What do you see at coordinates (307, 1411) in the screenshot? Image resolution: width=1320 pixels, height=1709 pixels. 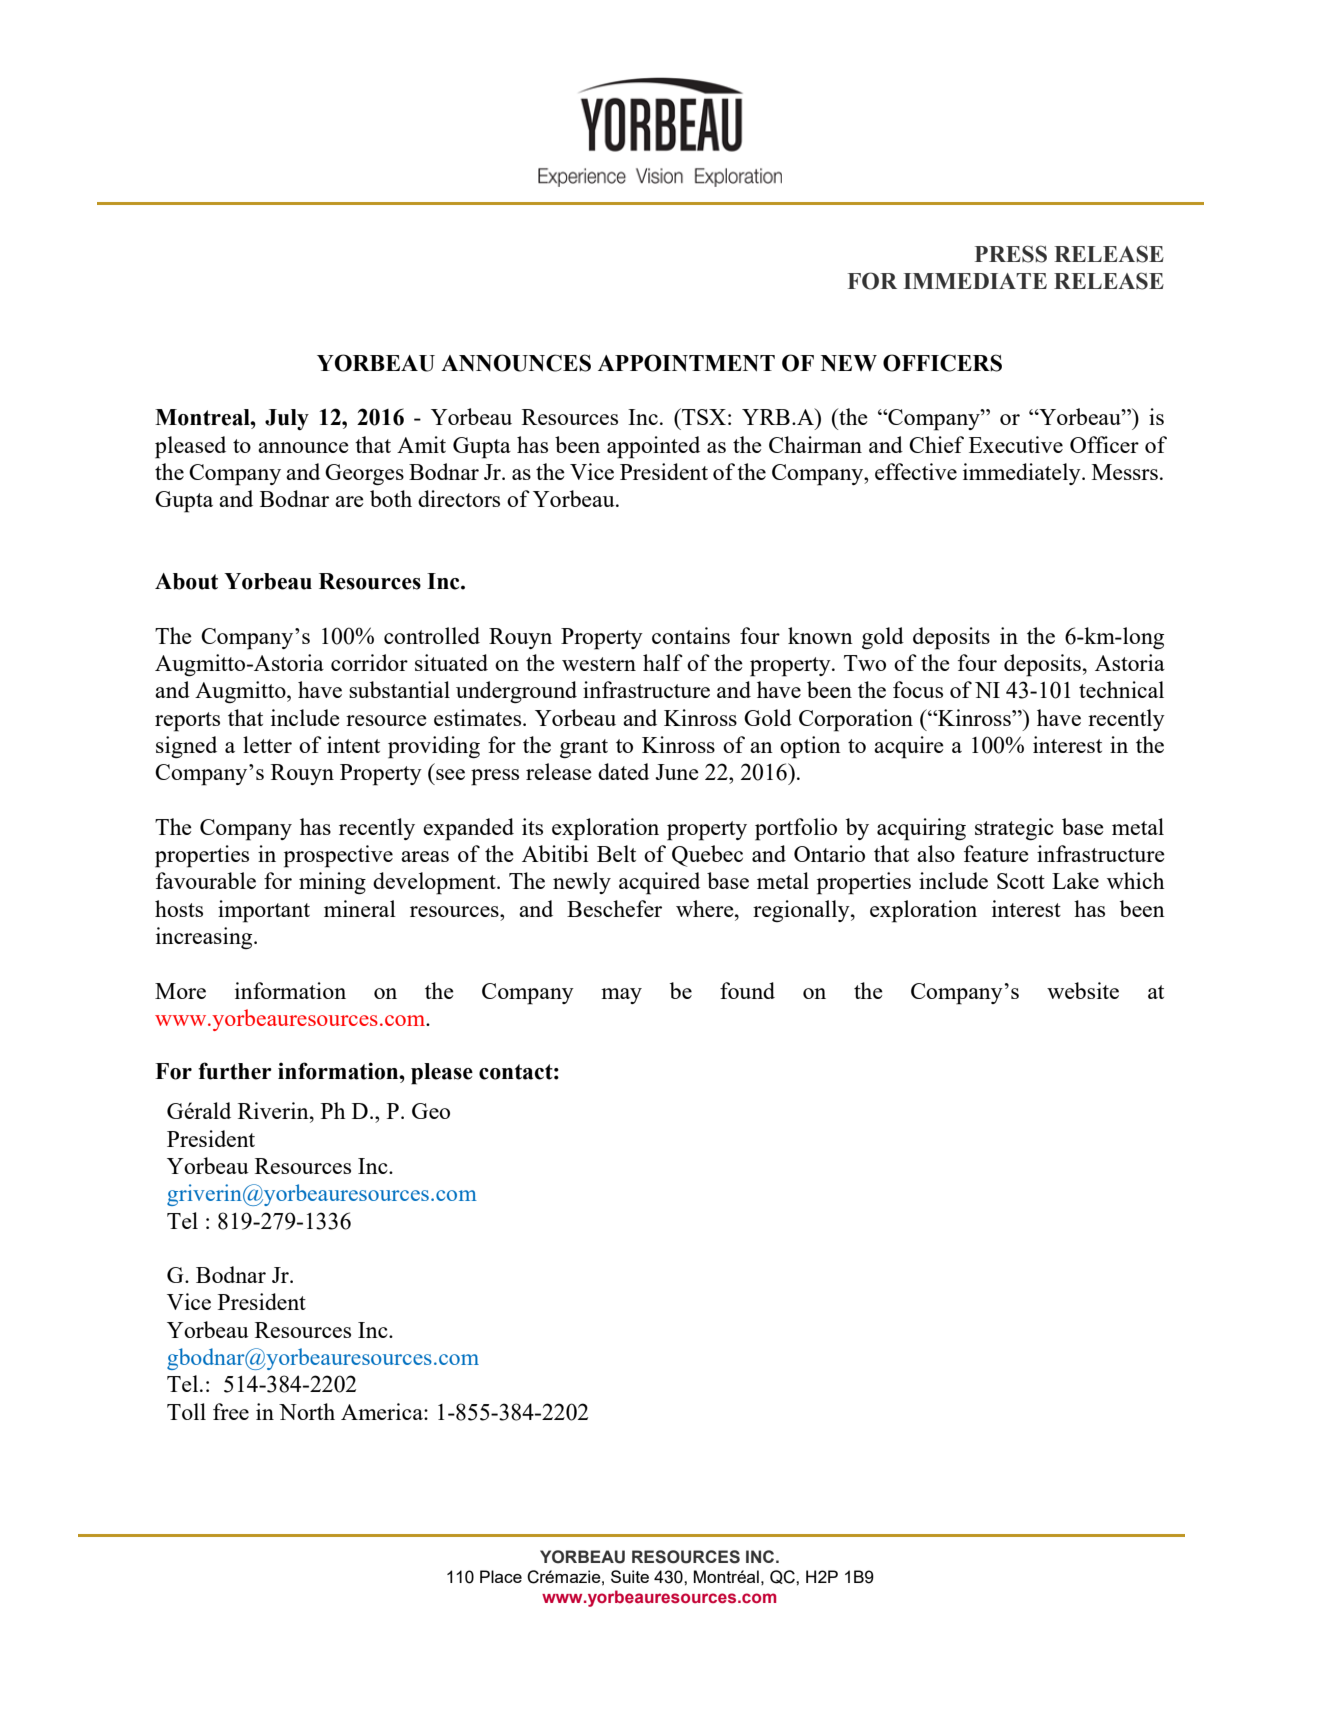 I see `North` at bounding box center [307, 1411].
